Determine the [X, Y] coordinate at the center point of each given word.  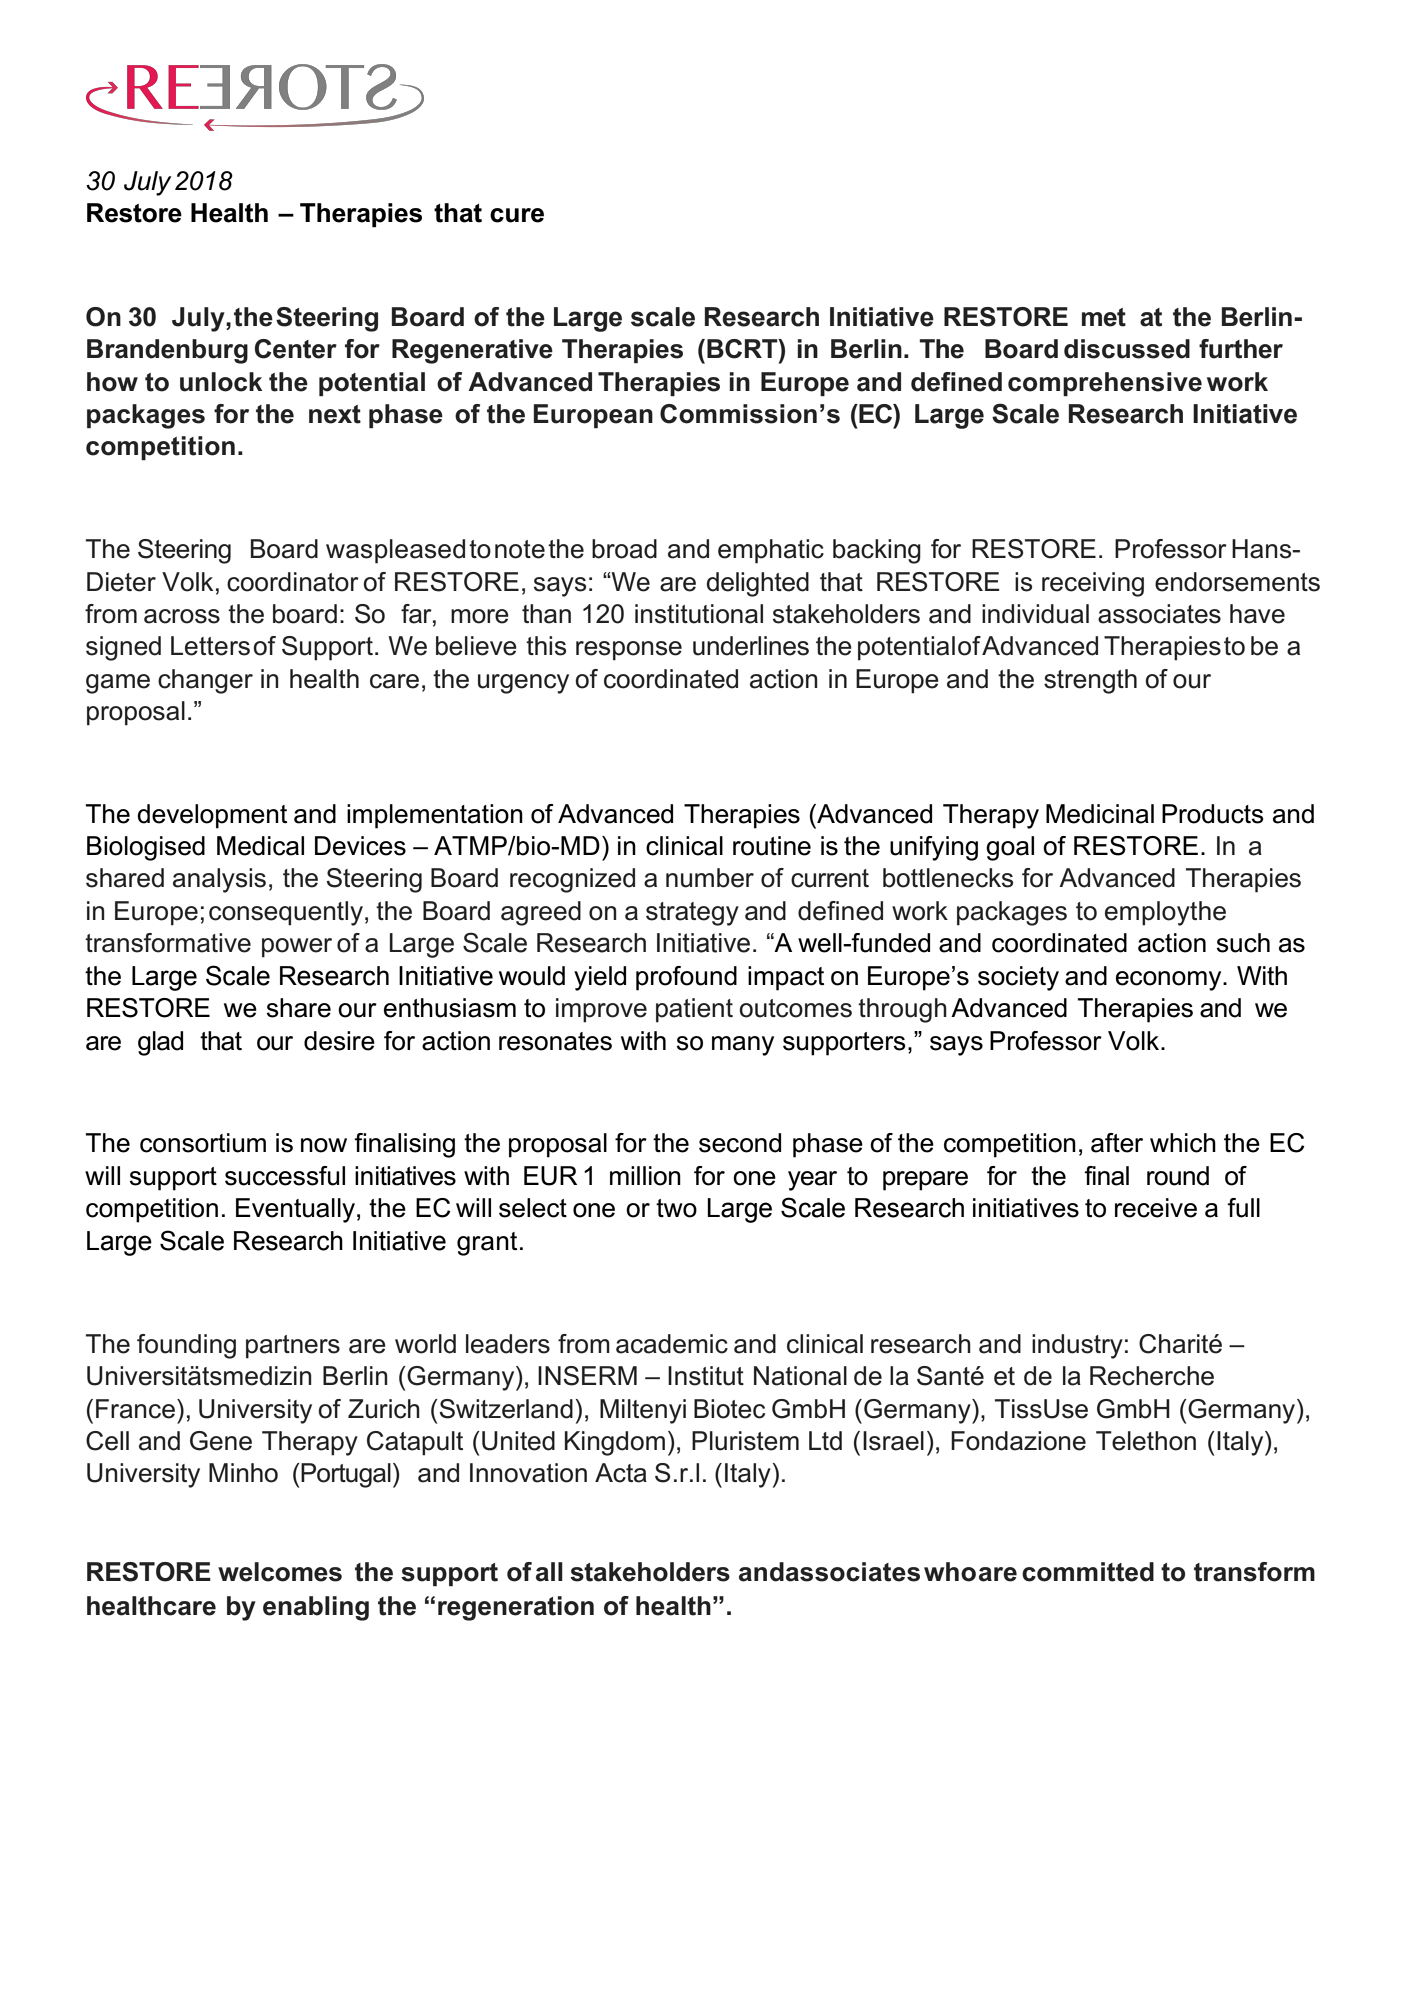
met [1104, 317]
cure [517, 215]
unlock [221, 382]
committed [1088, 1572]
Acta [621, 1473]
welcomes [280, 1572]
